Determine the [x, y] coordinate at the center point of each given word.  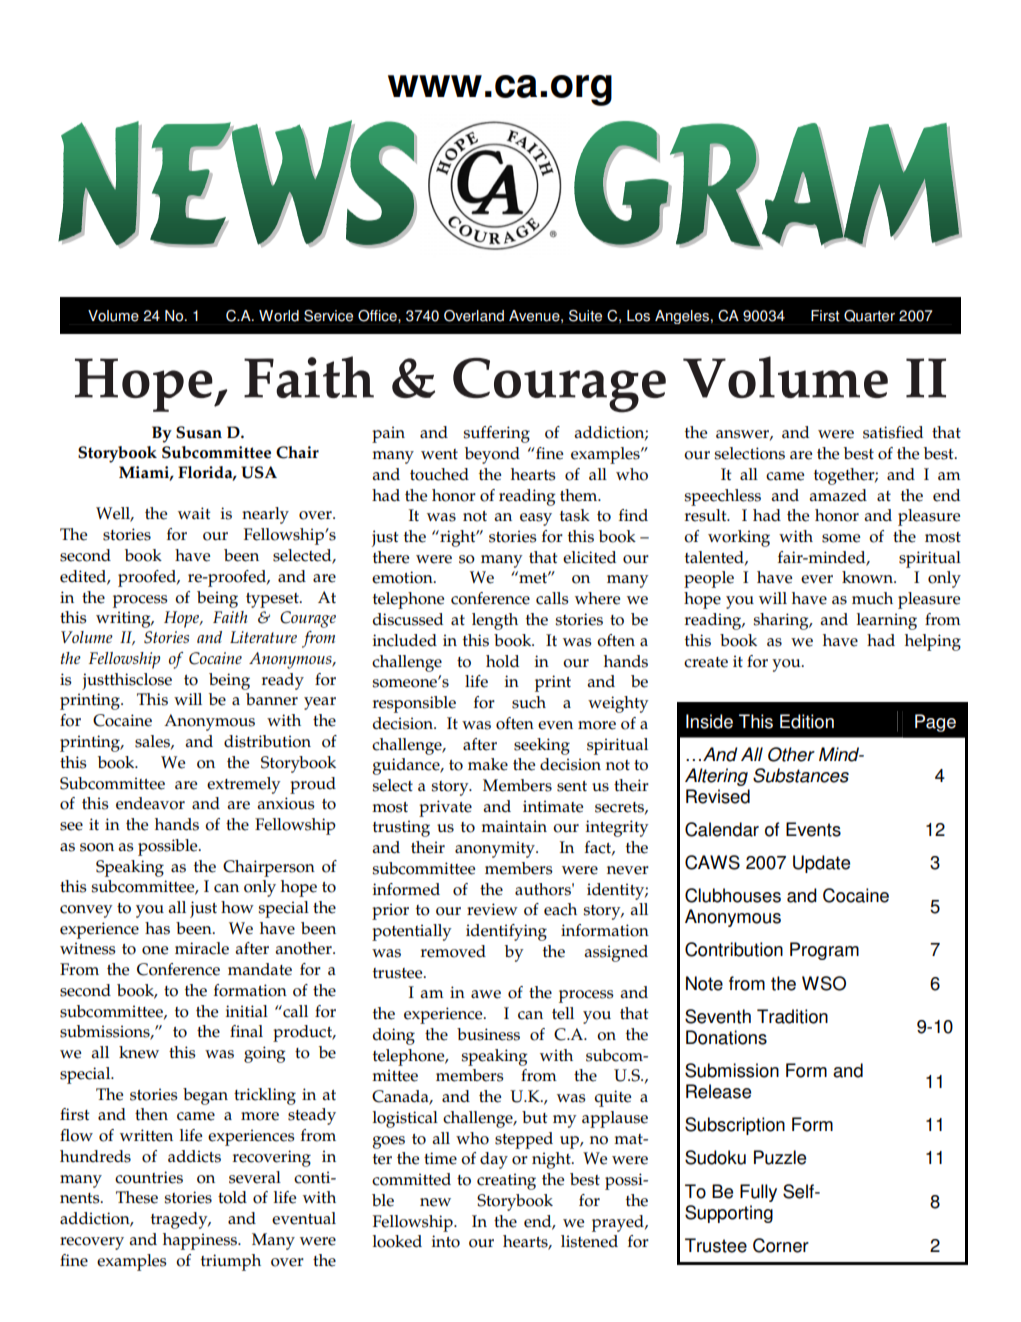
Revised [718, 796]
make [488, 764]
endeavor [150, 803]
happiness [201, 1241]
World [279, 316]
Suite [585, 316]
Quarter [869, 316]
